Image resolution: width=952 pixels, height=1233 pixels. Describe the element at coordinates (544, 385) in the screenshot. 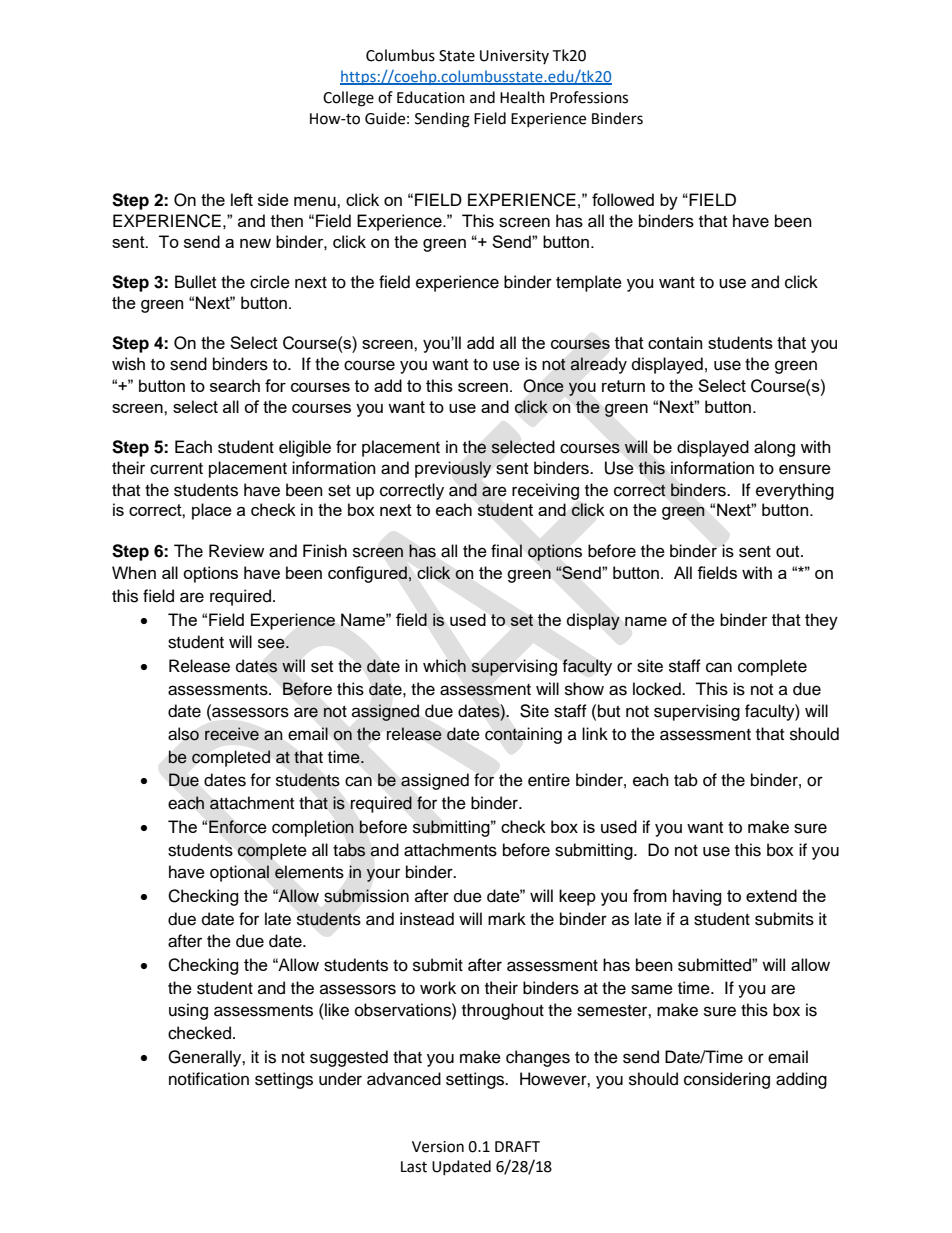

I see `Once` at that location.
